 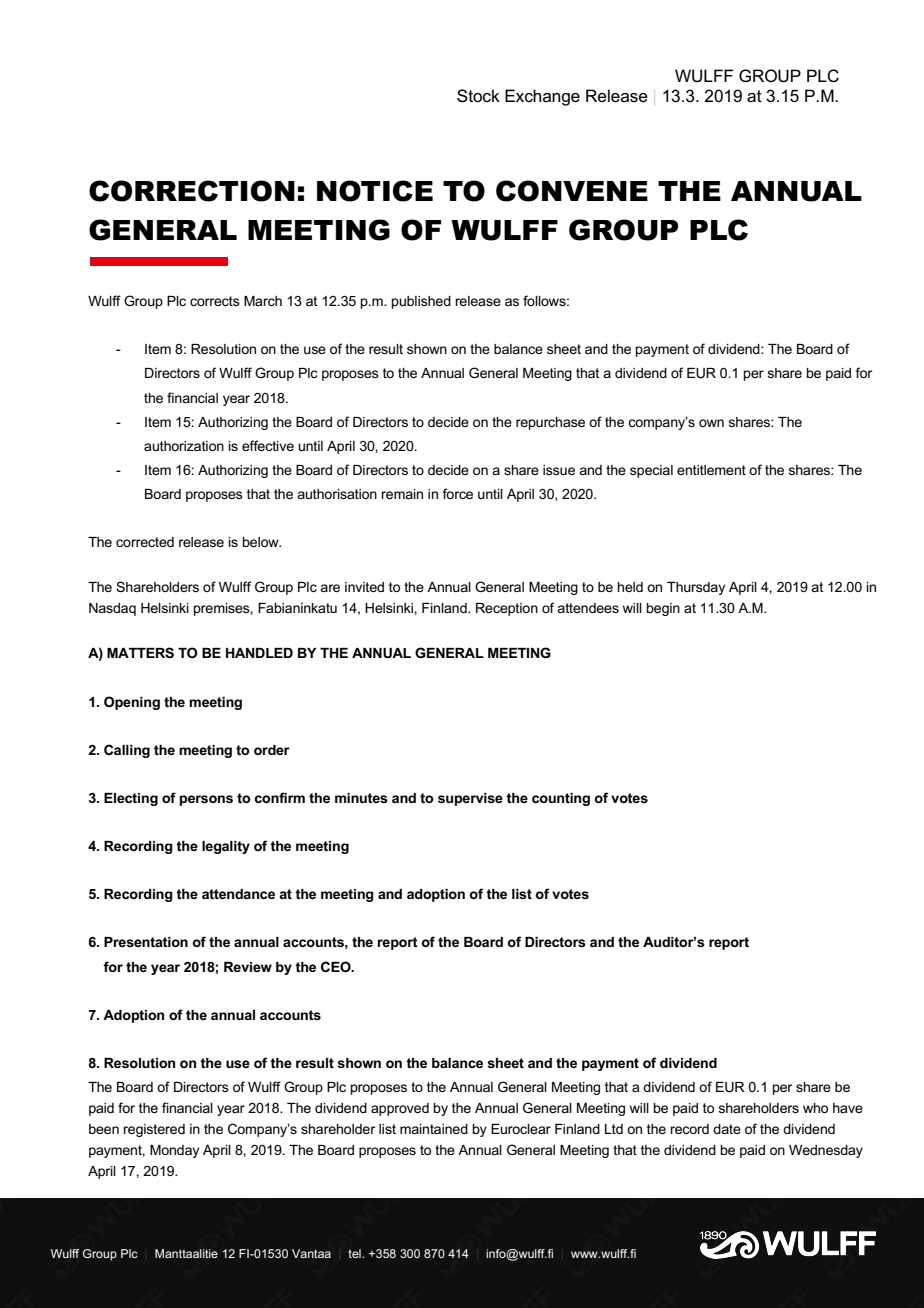 I want to click on MATTERS, so click(x=140, y=653).
